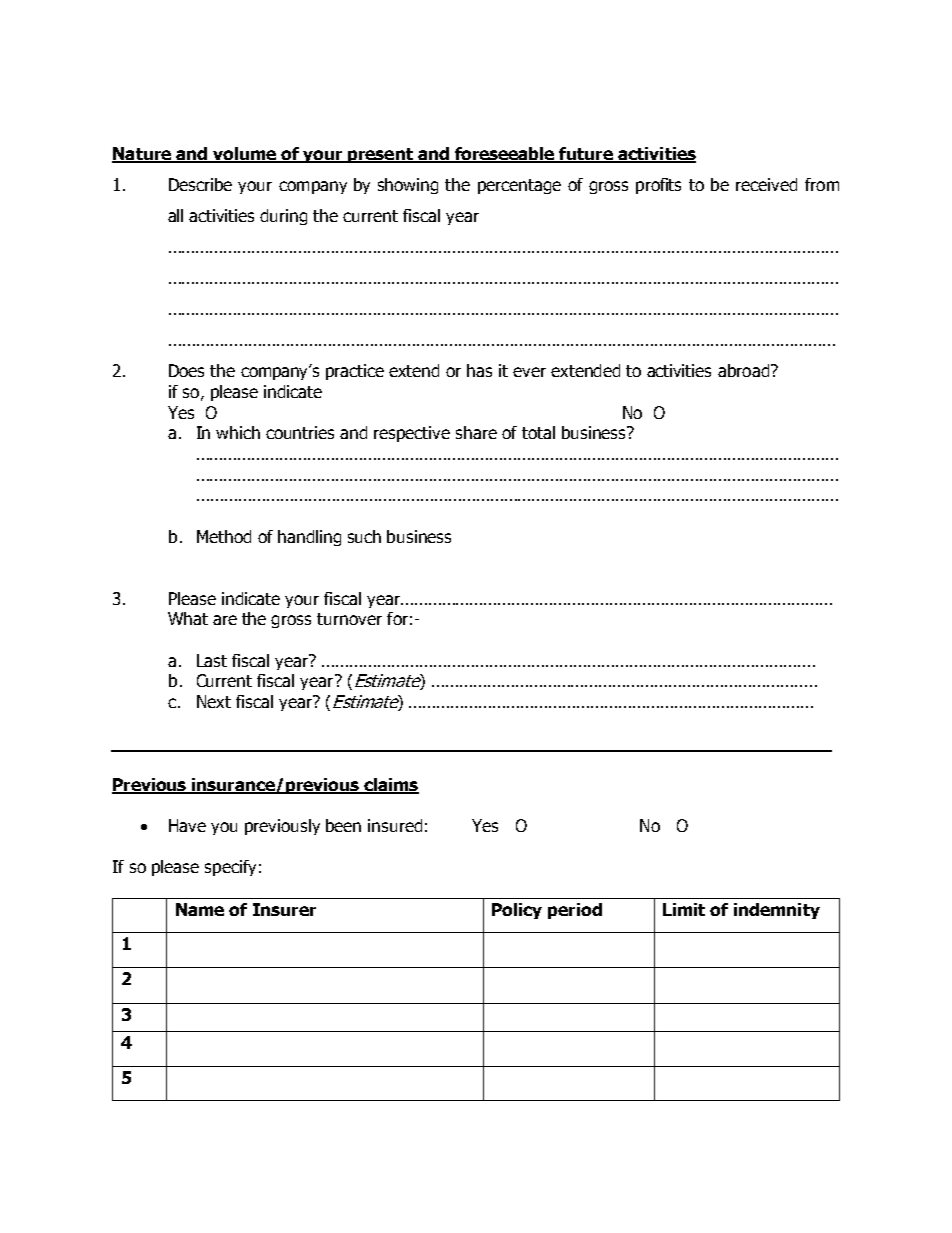 This screenshot has height=1233, width=952. What do you see at coordinates (519, 186) in the screenshot?
I see `percentage` at bounding box center [519, 186].
